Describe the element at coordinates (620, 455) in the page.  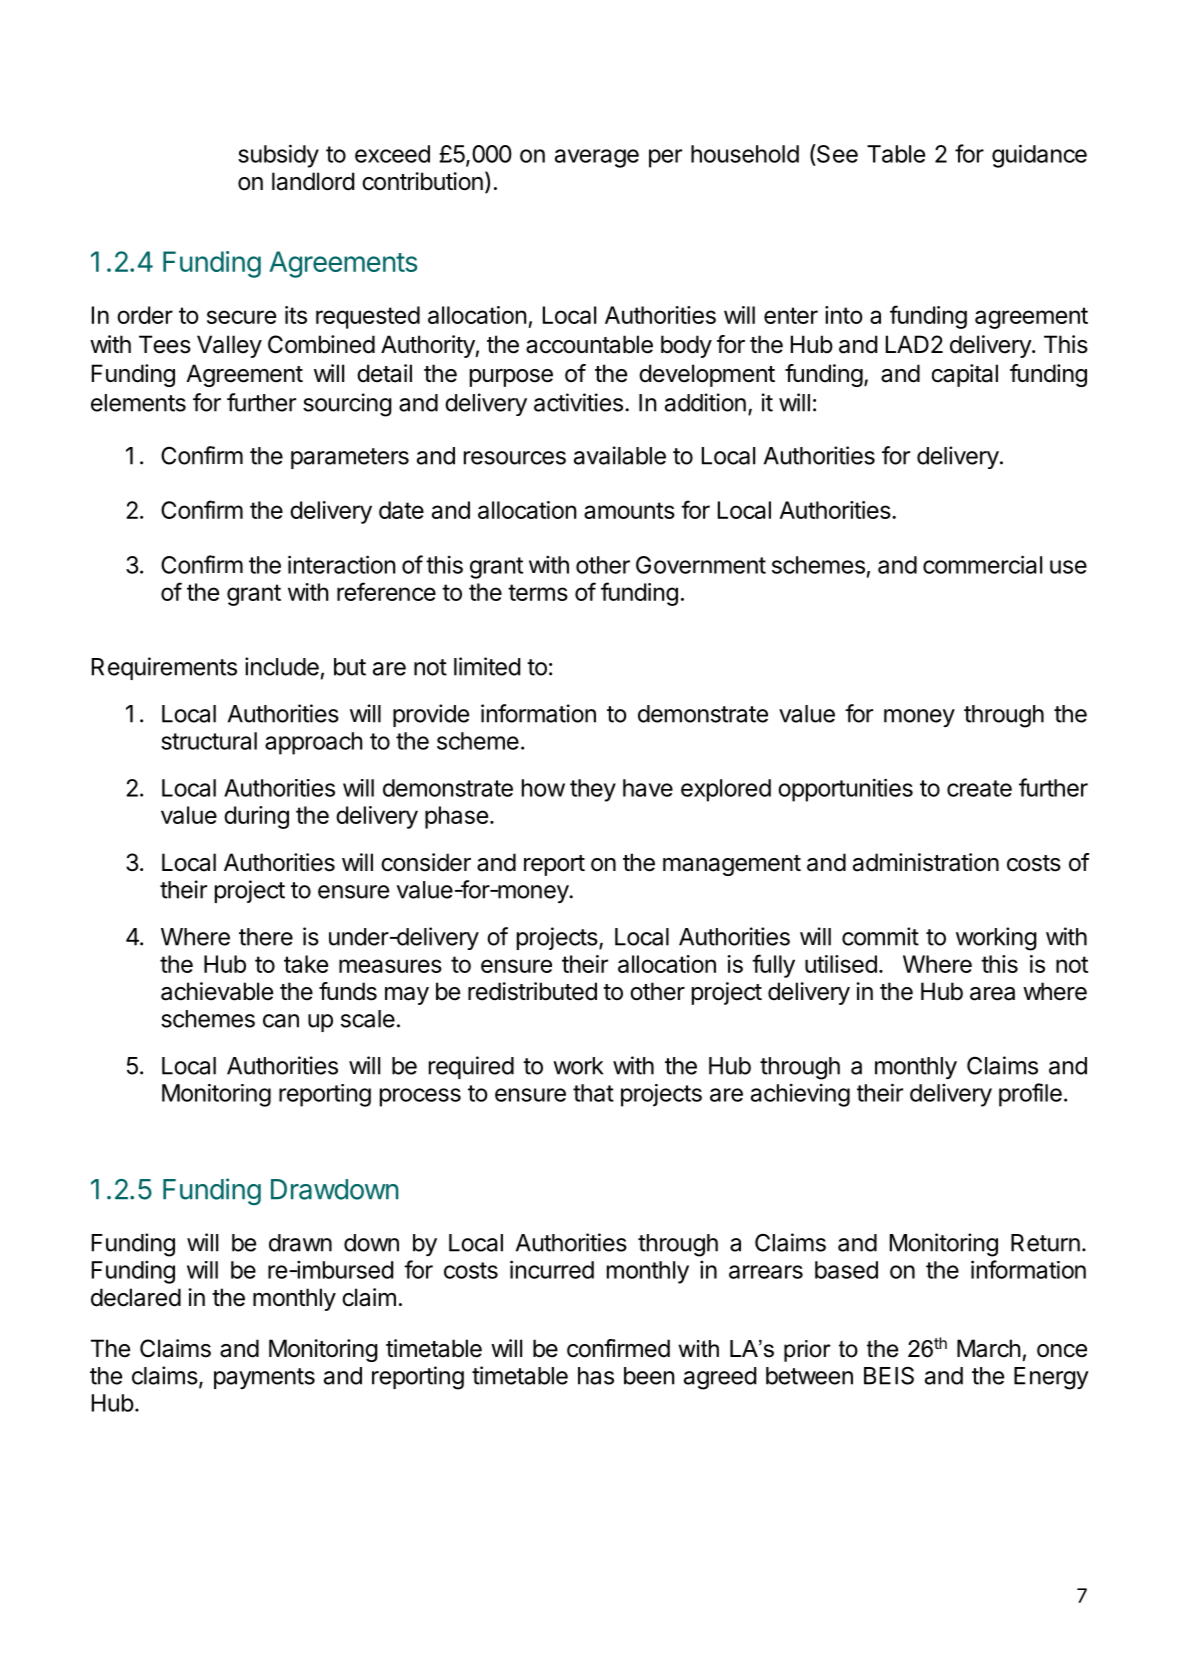
I see `available` at that location.
